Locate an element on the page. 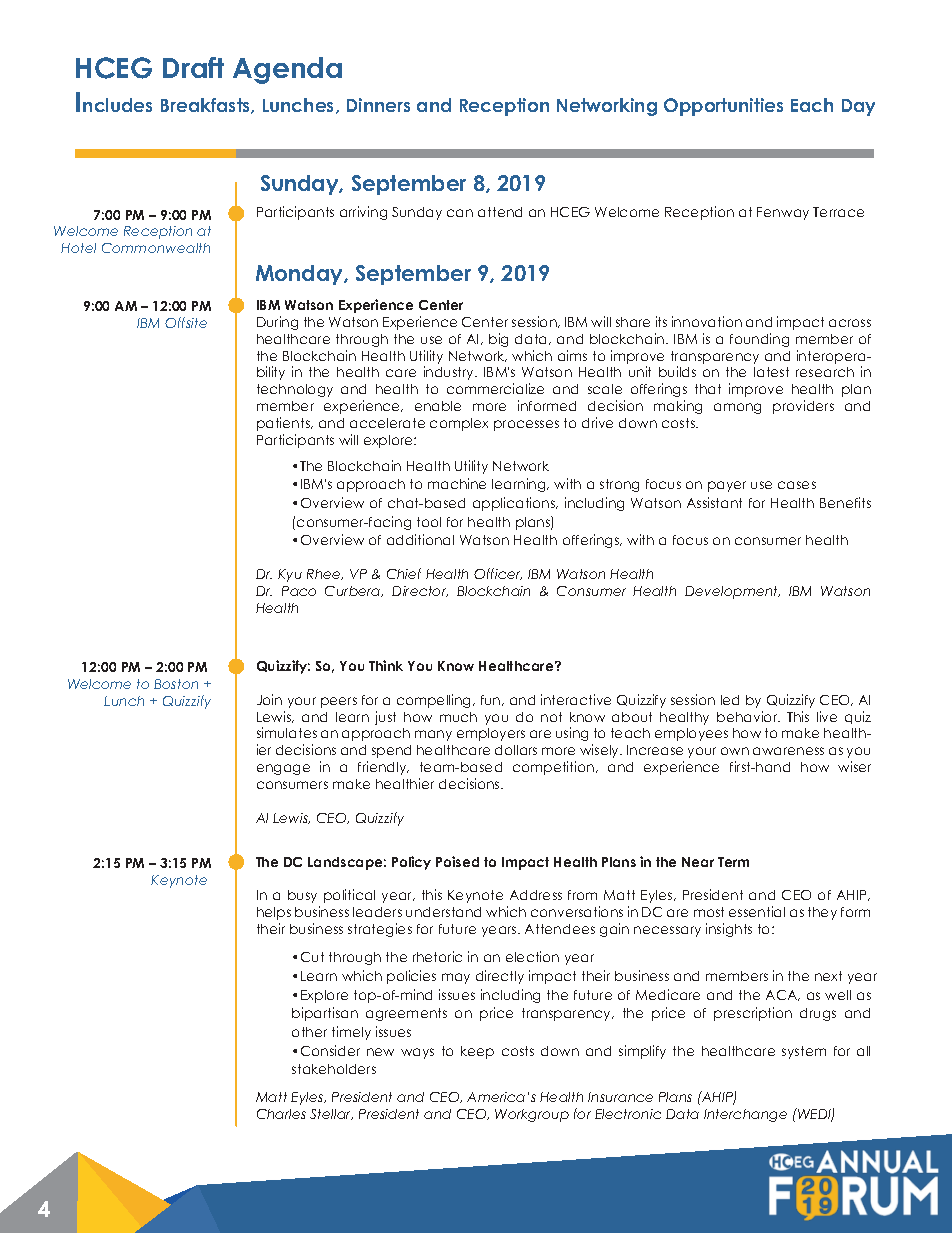  Interchange is located at coordinates (745, 1115).
